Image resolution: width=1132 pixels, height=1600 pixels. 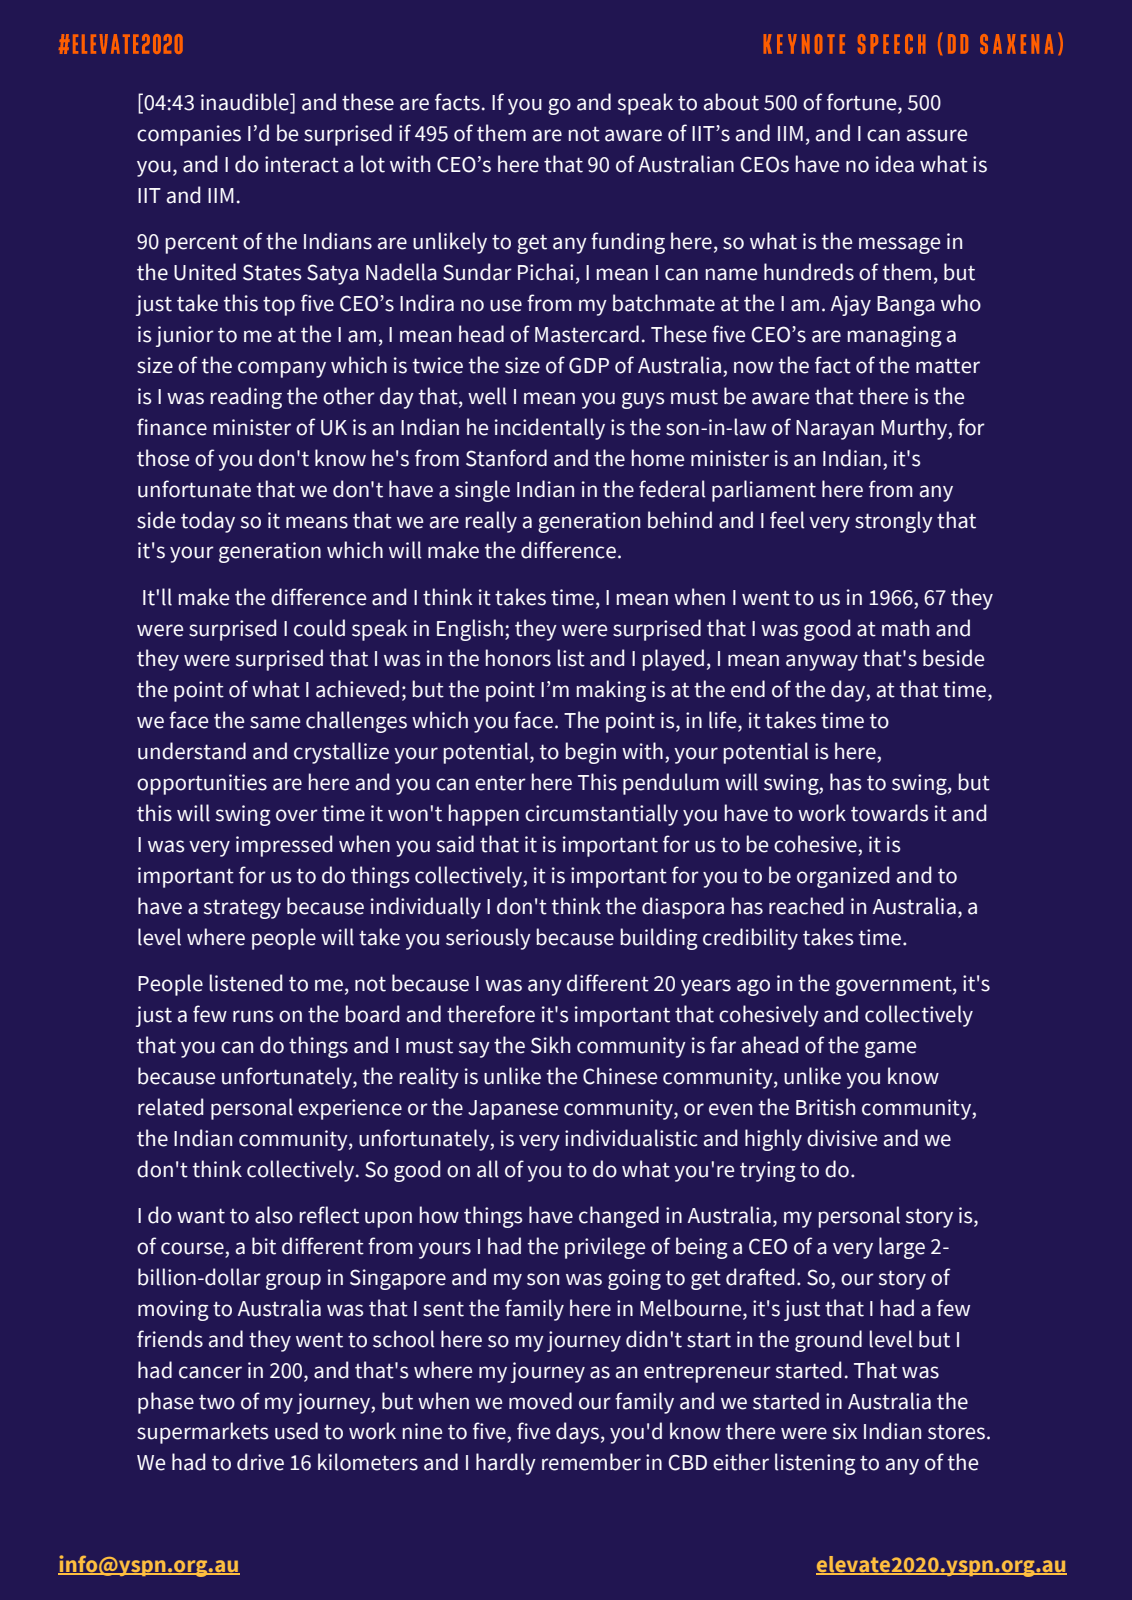 I want to click on strategy, so click(x=242, y=909).
